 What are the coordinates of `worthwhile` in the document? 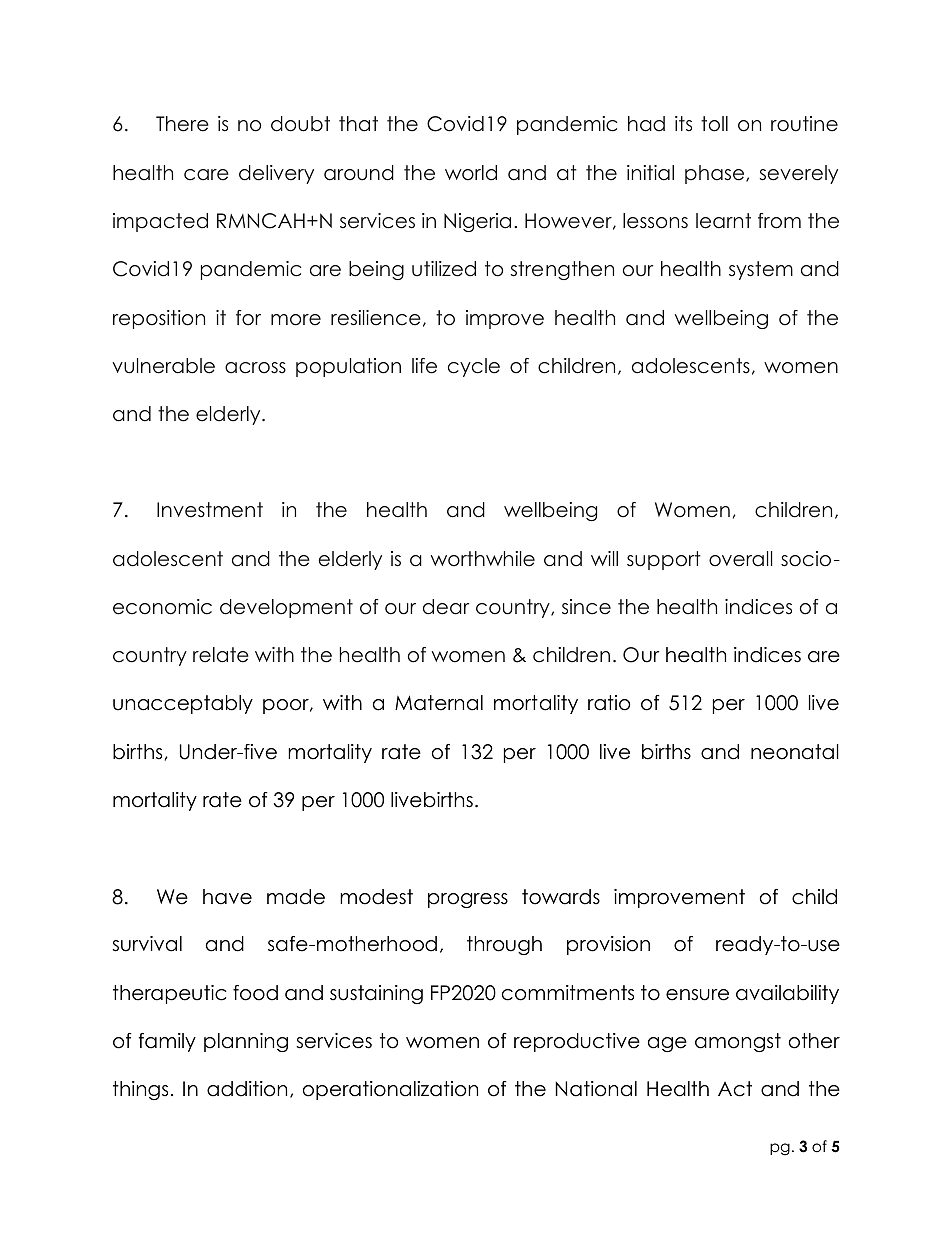 It's located at (483, 559).
